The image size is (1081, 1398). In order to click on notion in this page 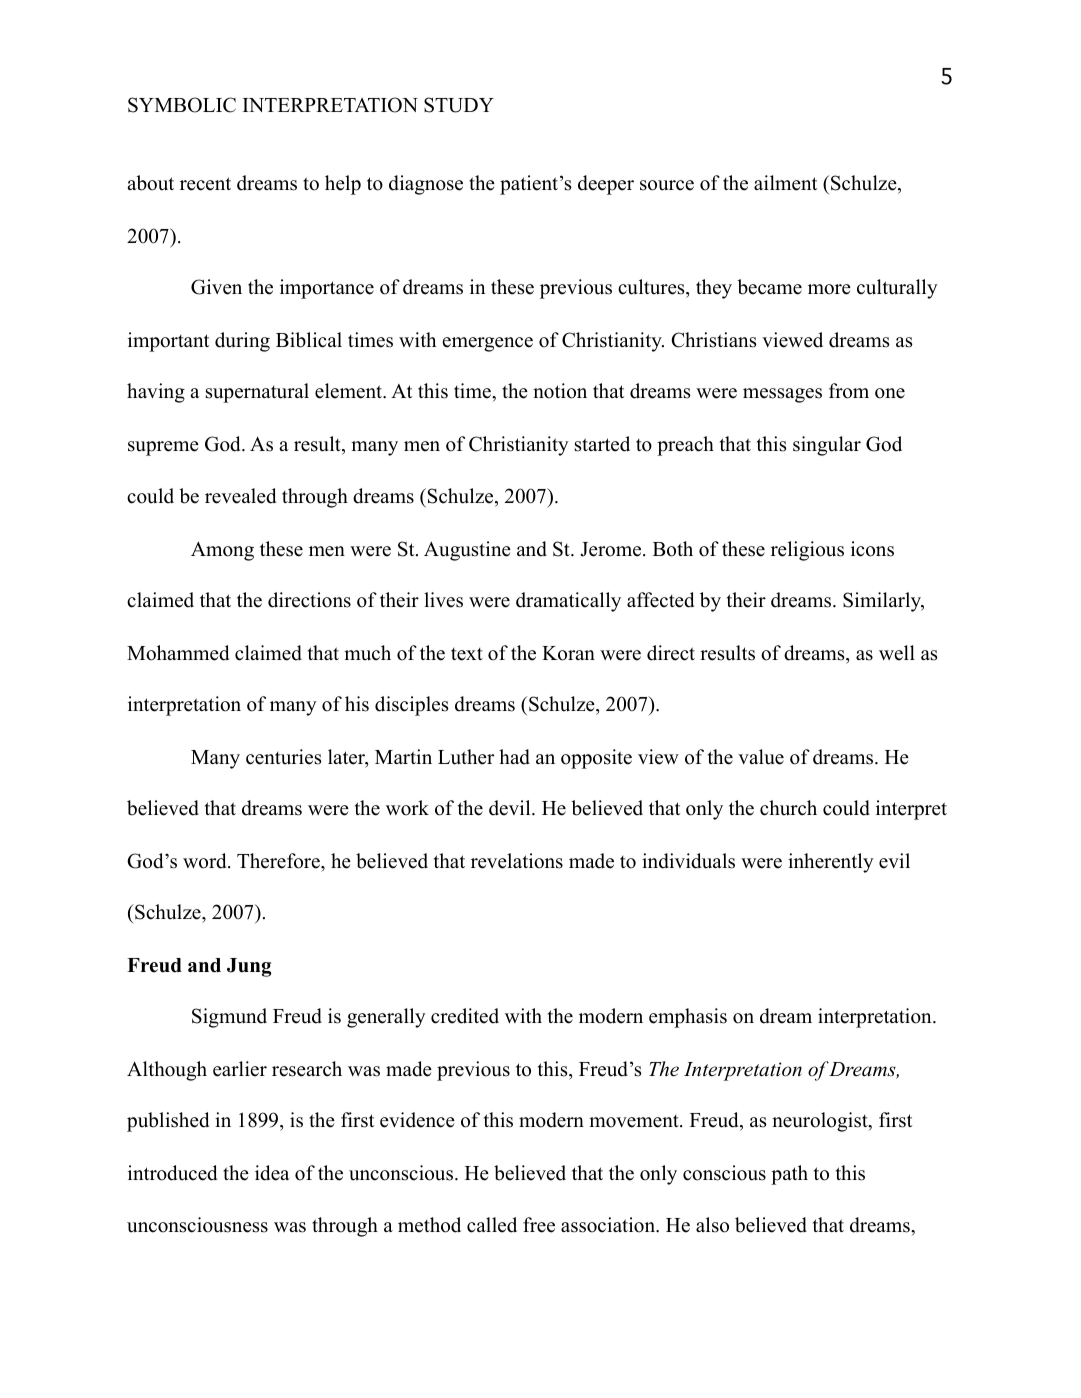, I will do `click(560, 391)`.
